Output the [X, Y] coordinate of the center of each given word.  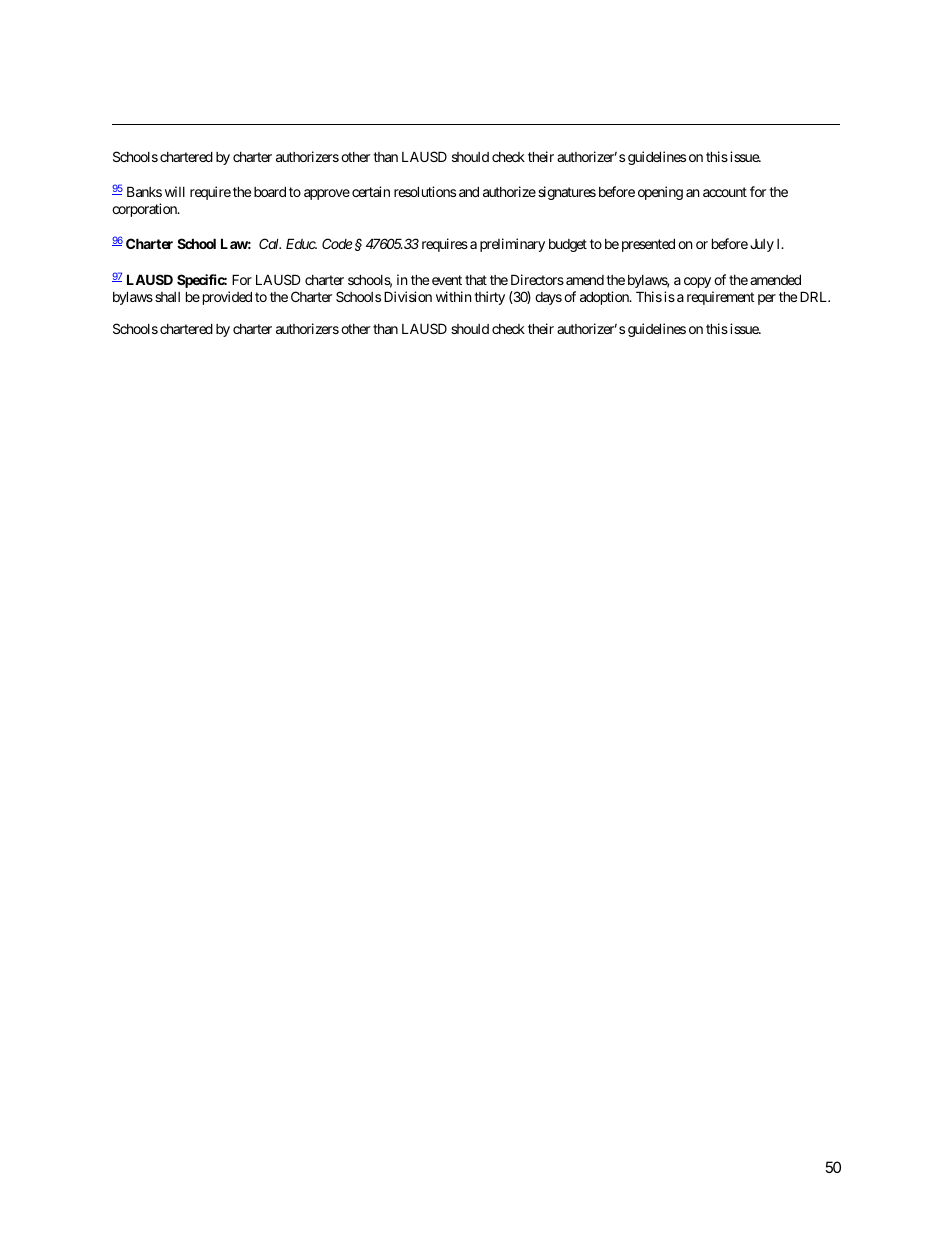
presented [648, 245]
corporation [145, 210]
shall [167, 297]
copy [697, 282]
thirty [489, 298]
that [476, 280]
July [762, 245]
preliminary [512, 245]
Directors [537, 279]
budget [568, 245]
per [767, 299]
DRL [815, 296]
